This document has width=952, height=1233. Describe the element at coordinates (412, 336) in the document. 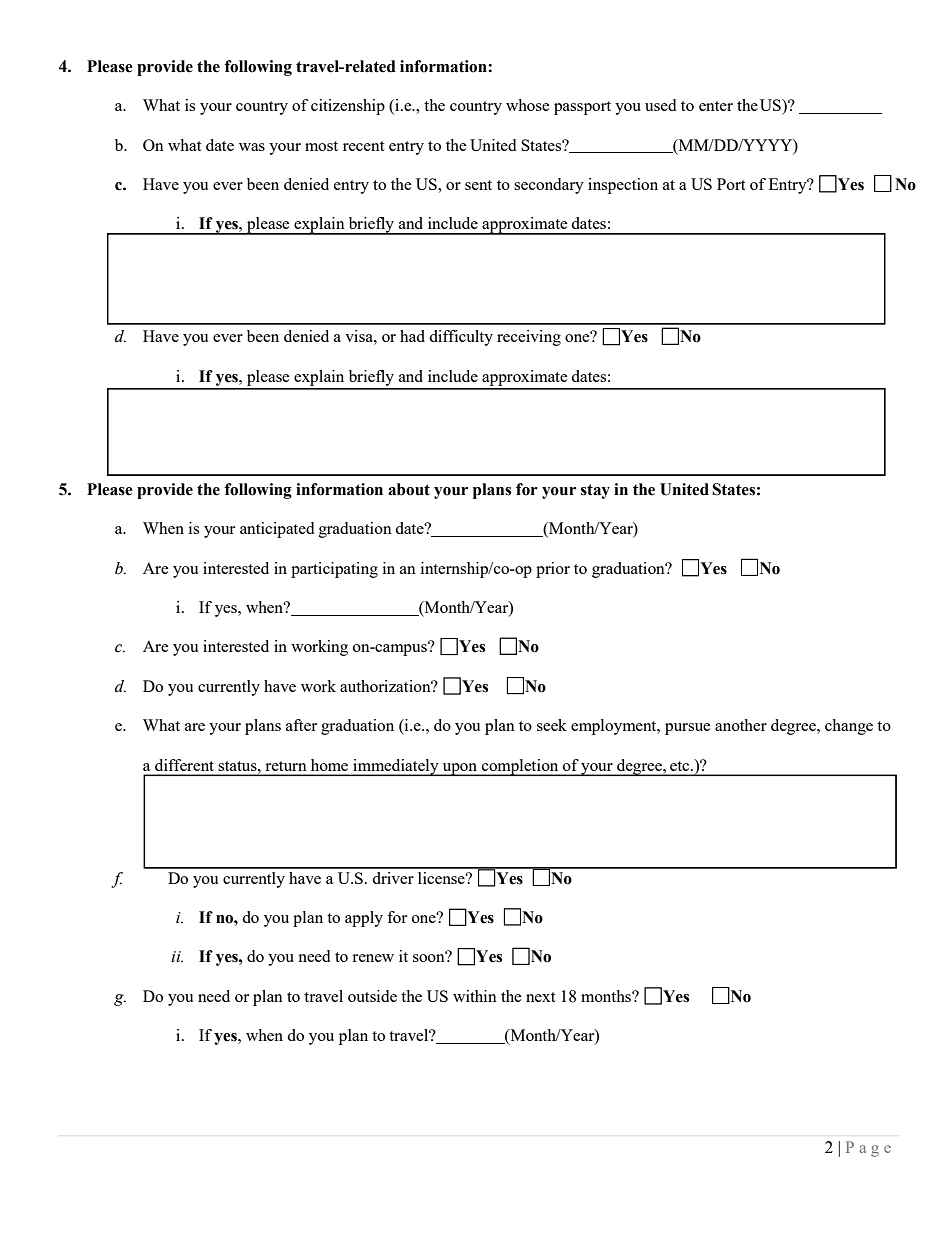

I see `had` at that location.
